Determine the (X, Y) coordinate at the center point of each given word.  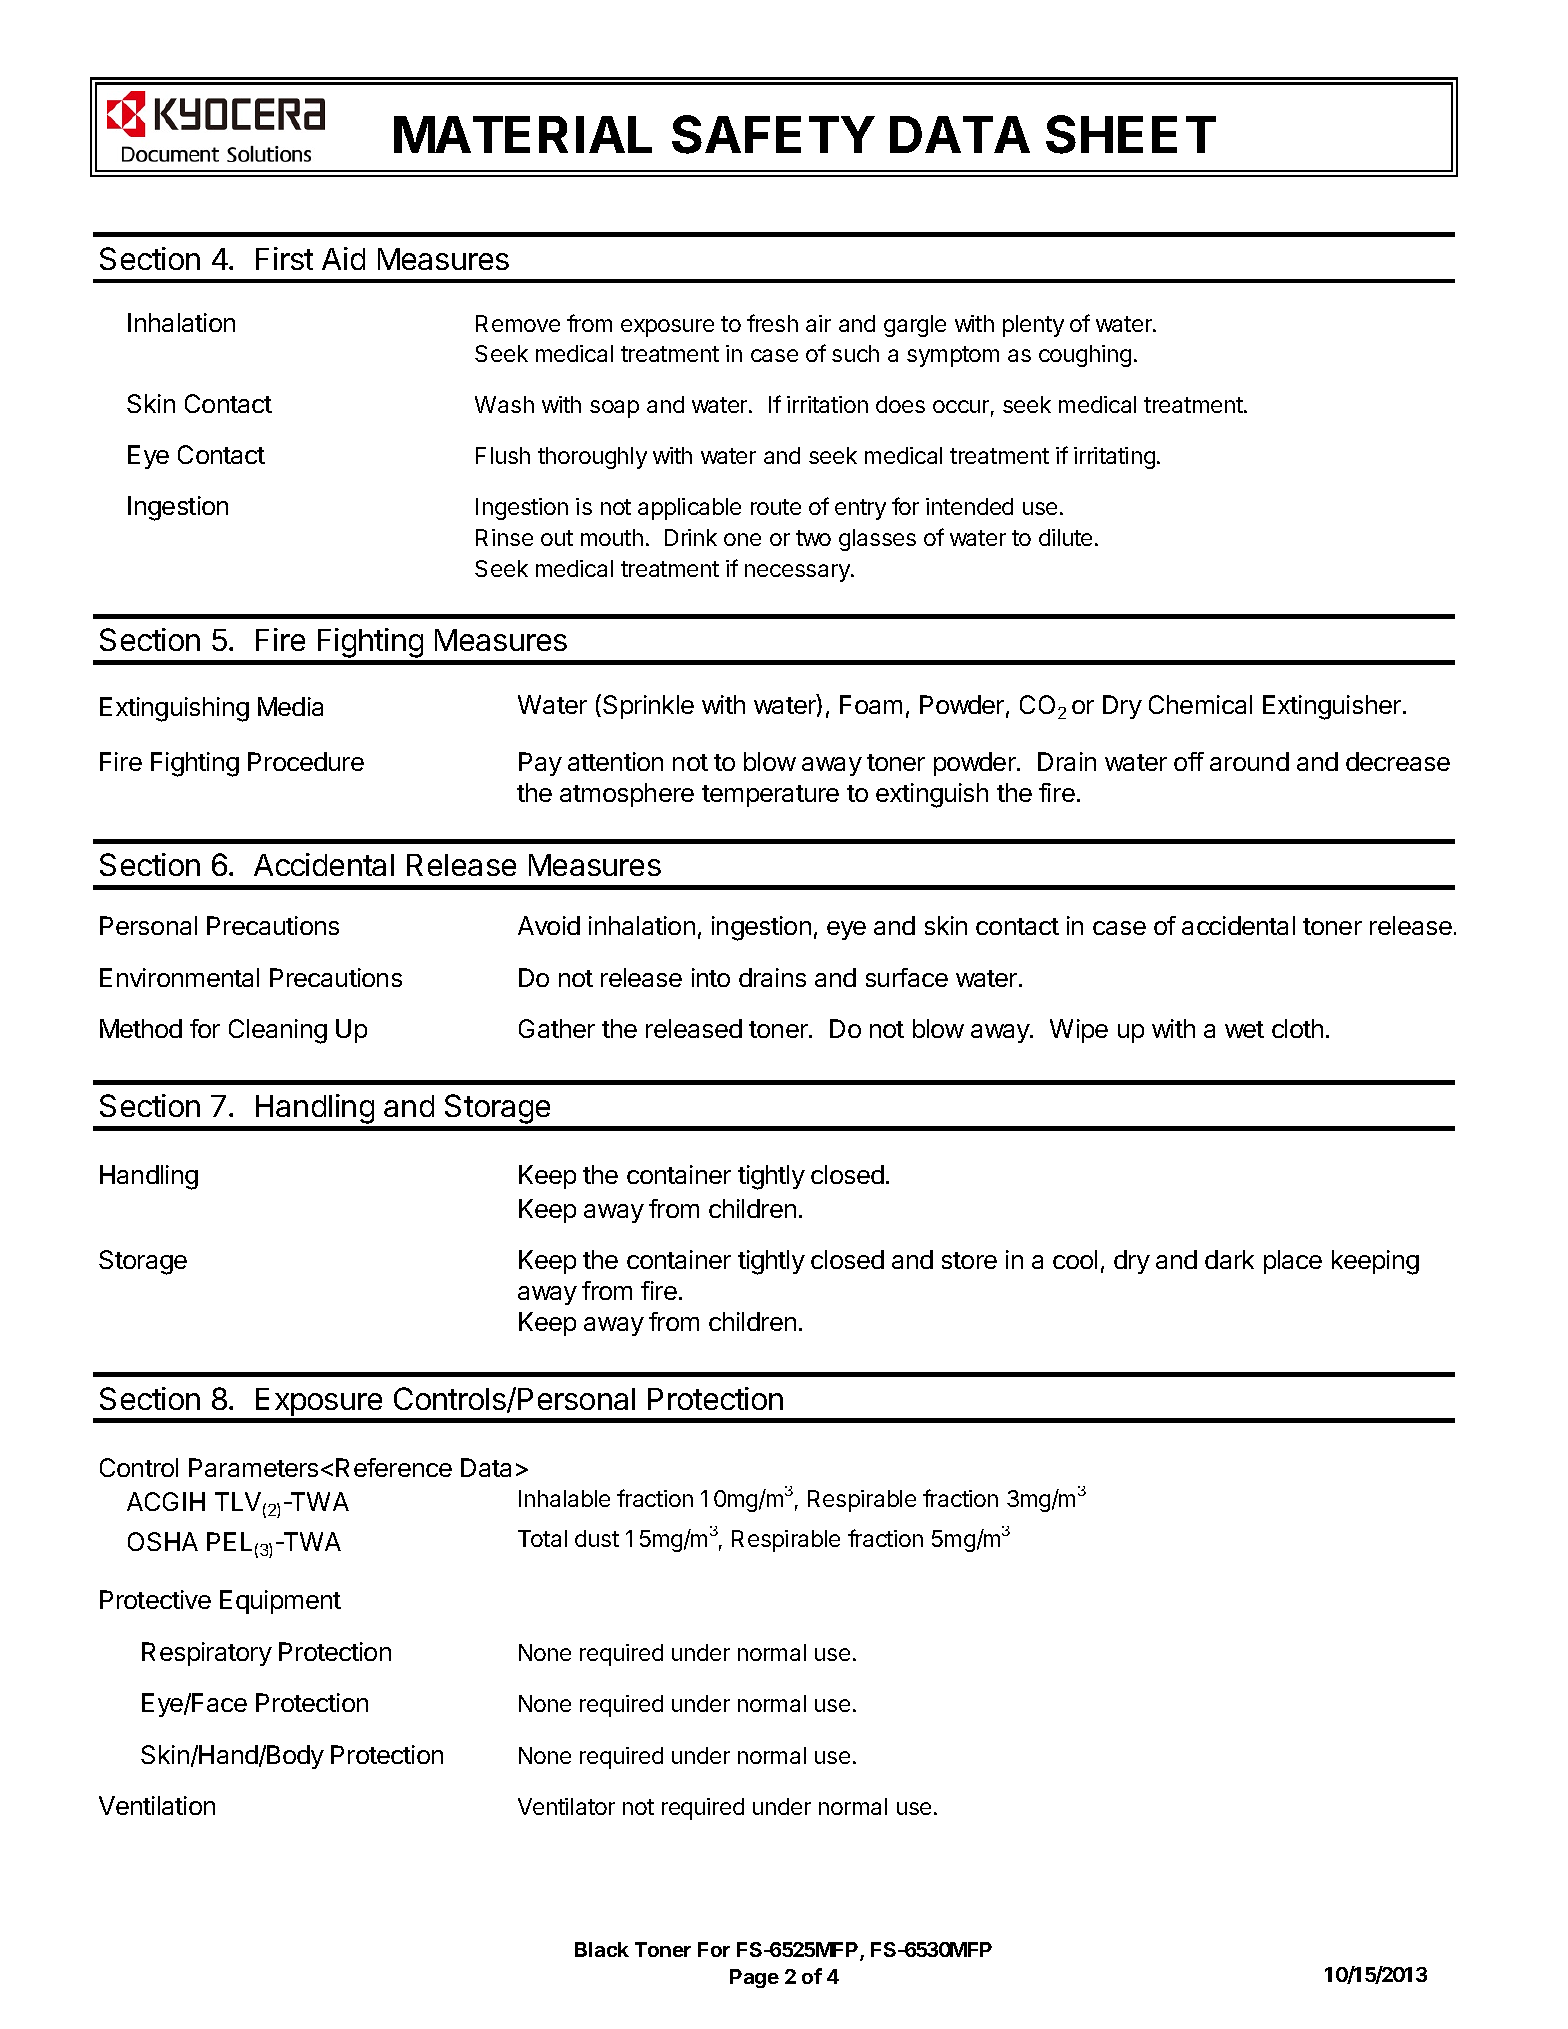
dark (1229, 1259)
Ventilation (157, 1805)
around (1249, 761)
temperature (770, 796)
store (969, 1260)
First (284, 258)
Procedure (306, 761)
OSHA (163, 1541)
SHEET (1131, 134)
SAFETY (773, 134)
